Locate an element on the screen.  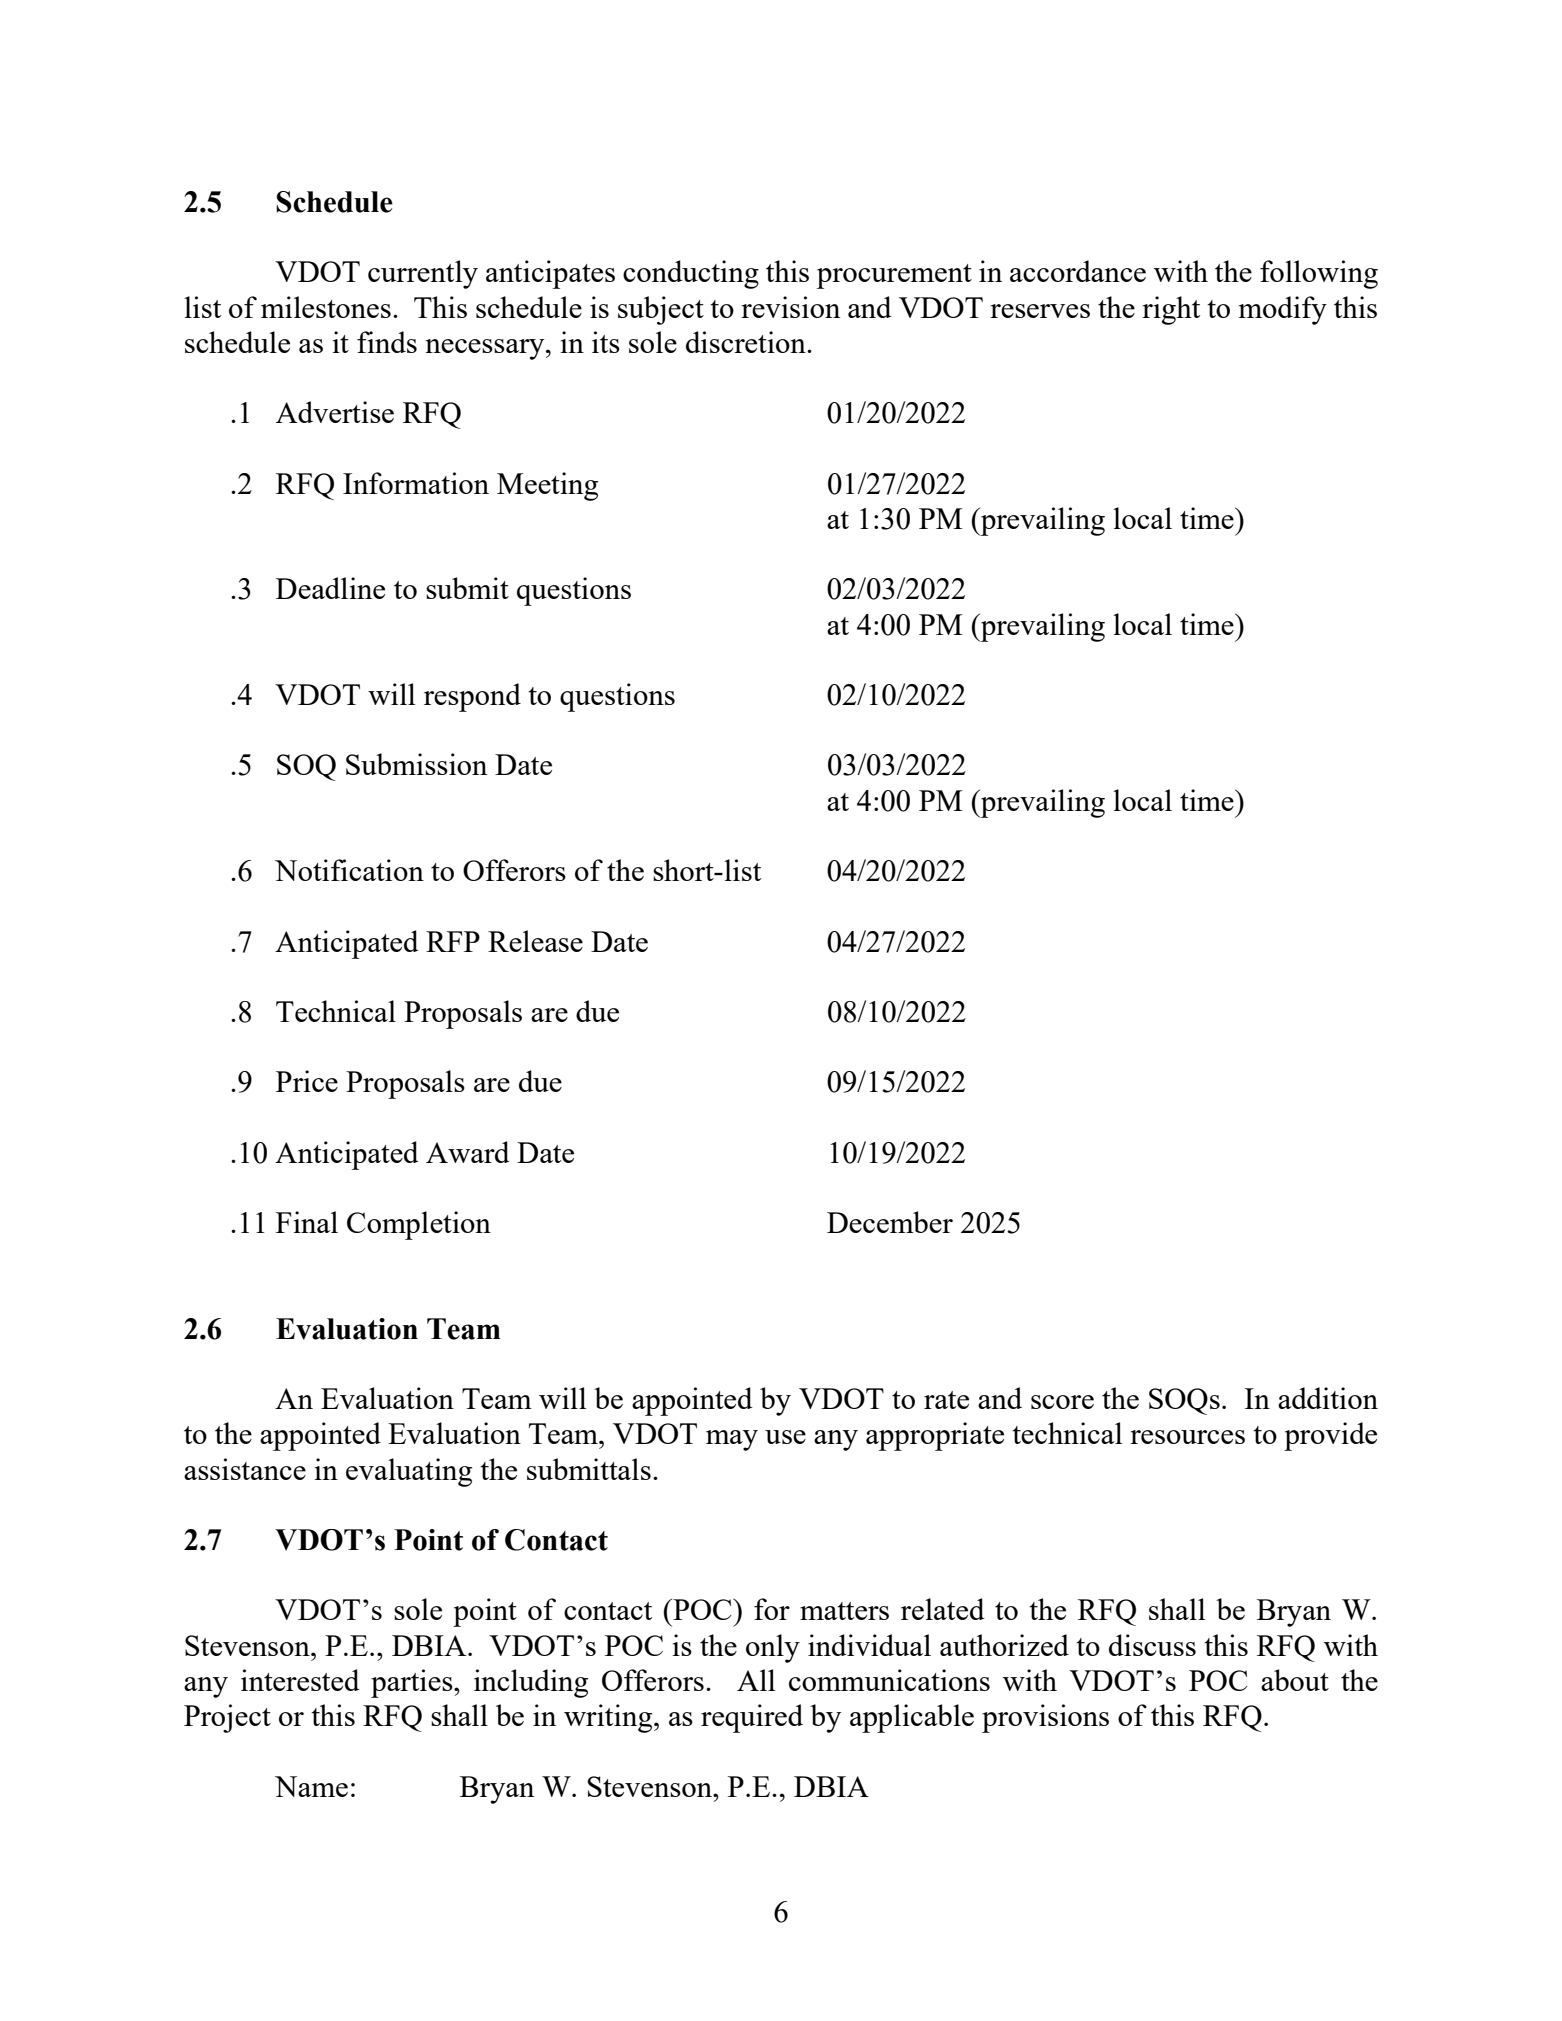
Release is located at coordinates (535, 941).
